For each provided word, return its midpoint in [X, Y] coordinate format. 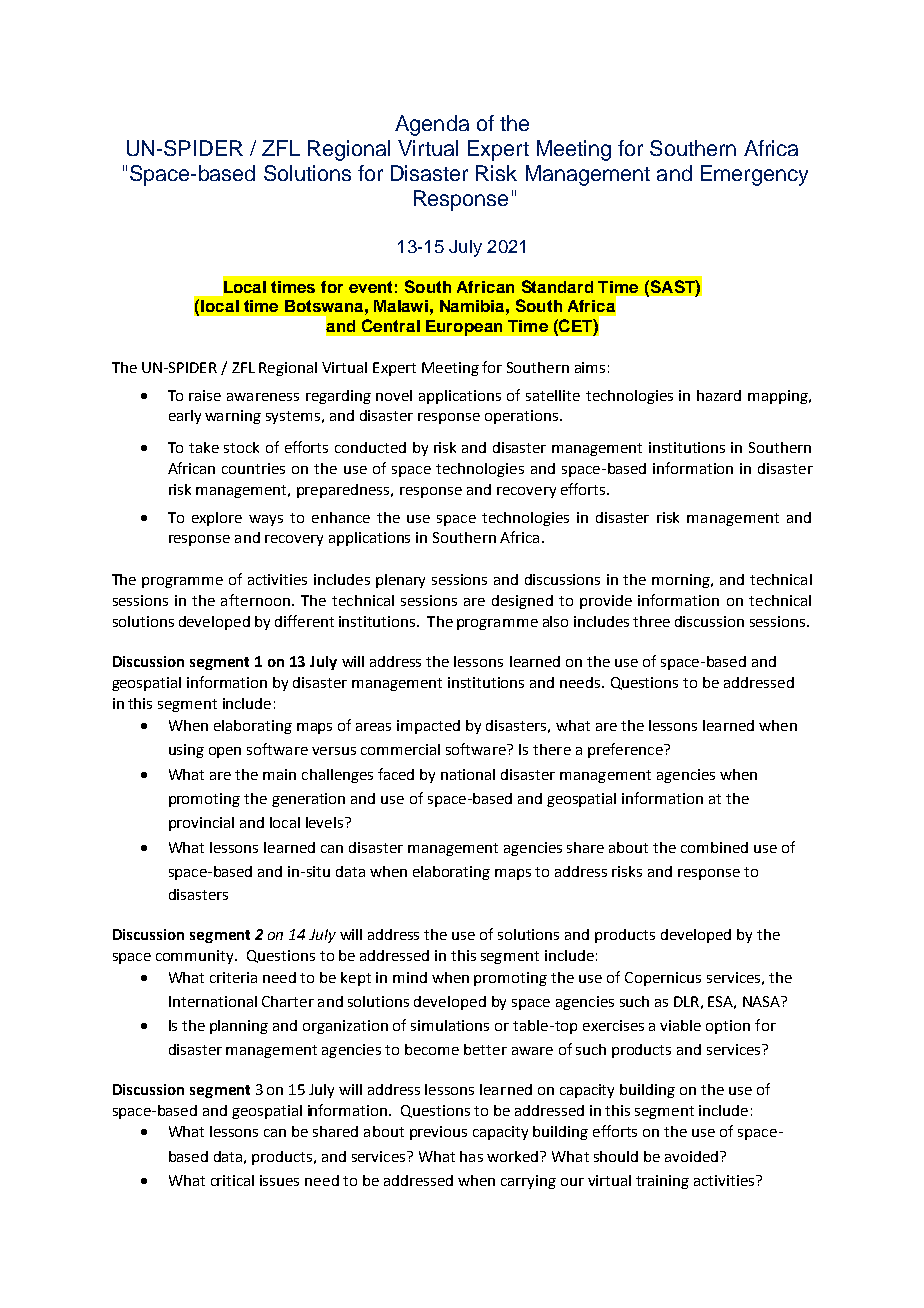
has [471, 1156]
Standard [557, 286]
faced [396, 774]
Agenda [432, 125]
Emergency [754, 175]
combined [714, 847]
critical [232, 1180]
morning [682, 581]
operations [523, 417]
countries [253, 468]
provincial [201, 824]
